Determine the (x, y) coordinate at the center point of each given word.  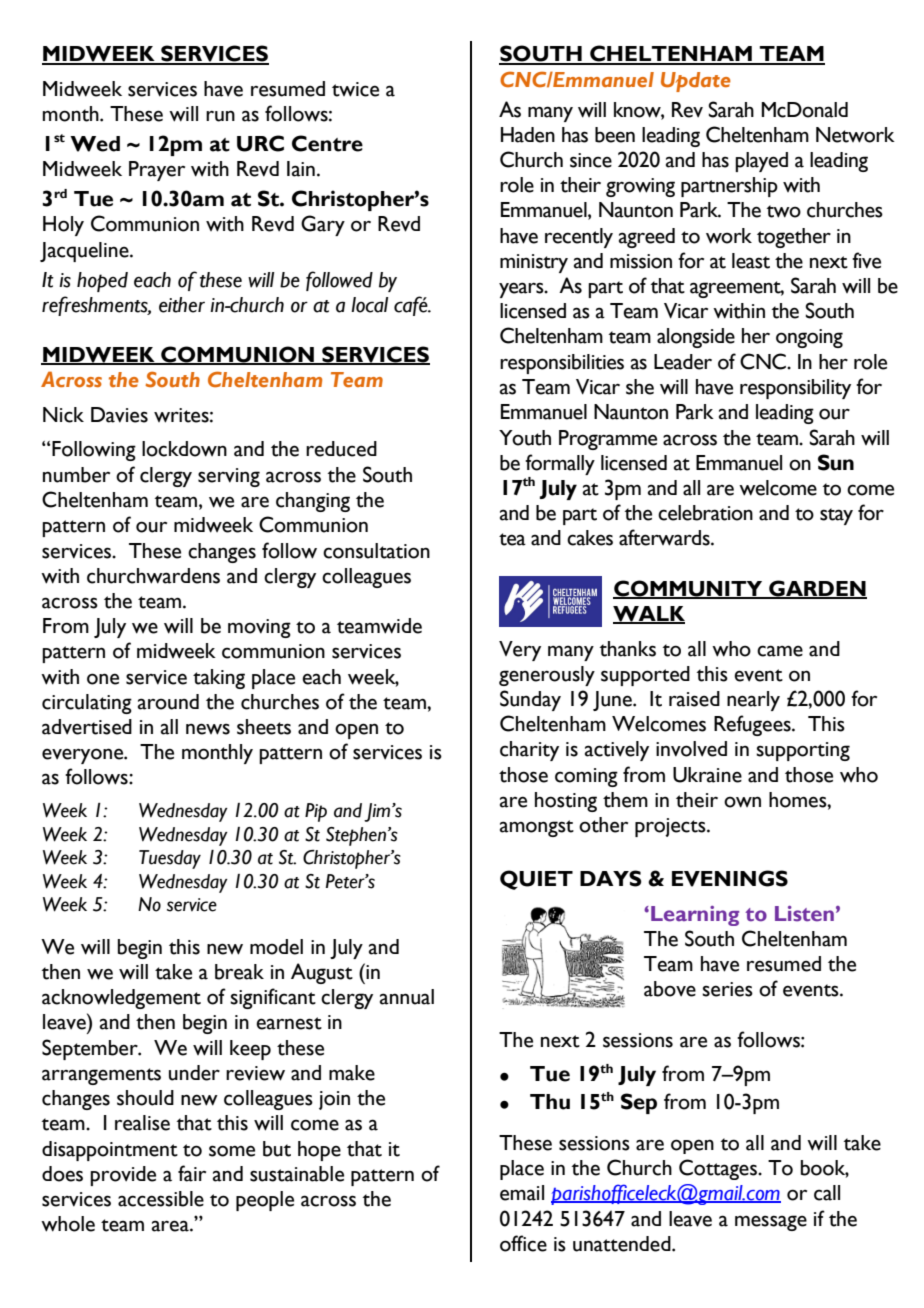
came (780, 651)
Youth (525, 438)
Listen (804, 914)
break (239, 972)
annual (407, 997)
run (220, 116)
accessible (161, 1199)
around (168, 702)
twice (355, 89)
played (761, 162)
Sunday (530, 700)
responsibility (795, 389)
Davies (119, 415)
